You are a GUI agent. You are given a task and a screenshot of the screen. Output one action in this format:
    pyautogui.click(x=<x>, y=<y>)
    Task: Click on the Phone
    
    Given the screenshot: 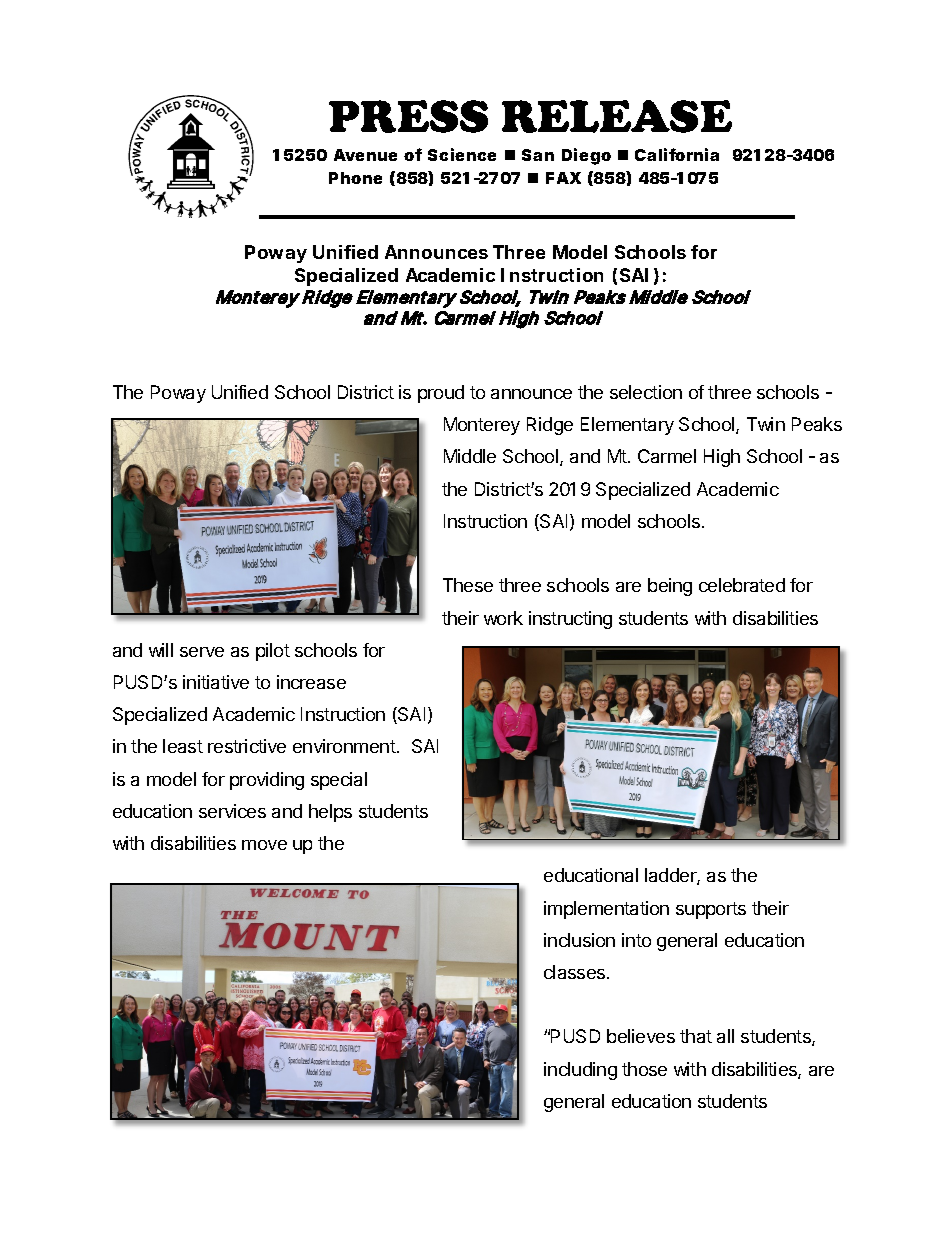 What is the action you would take?
    pyautogui.click(x=355, y=178)
